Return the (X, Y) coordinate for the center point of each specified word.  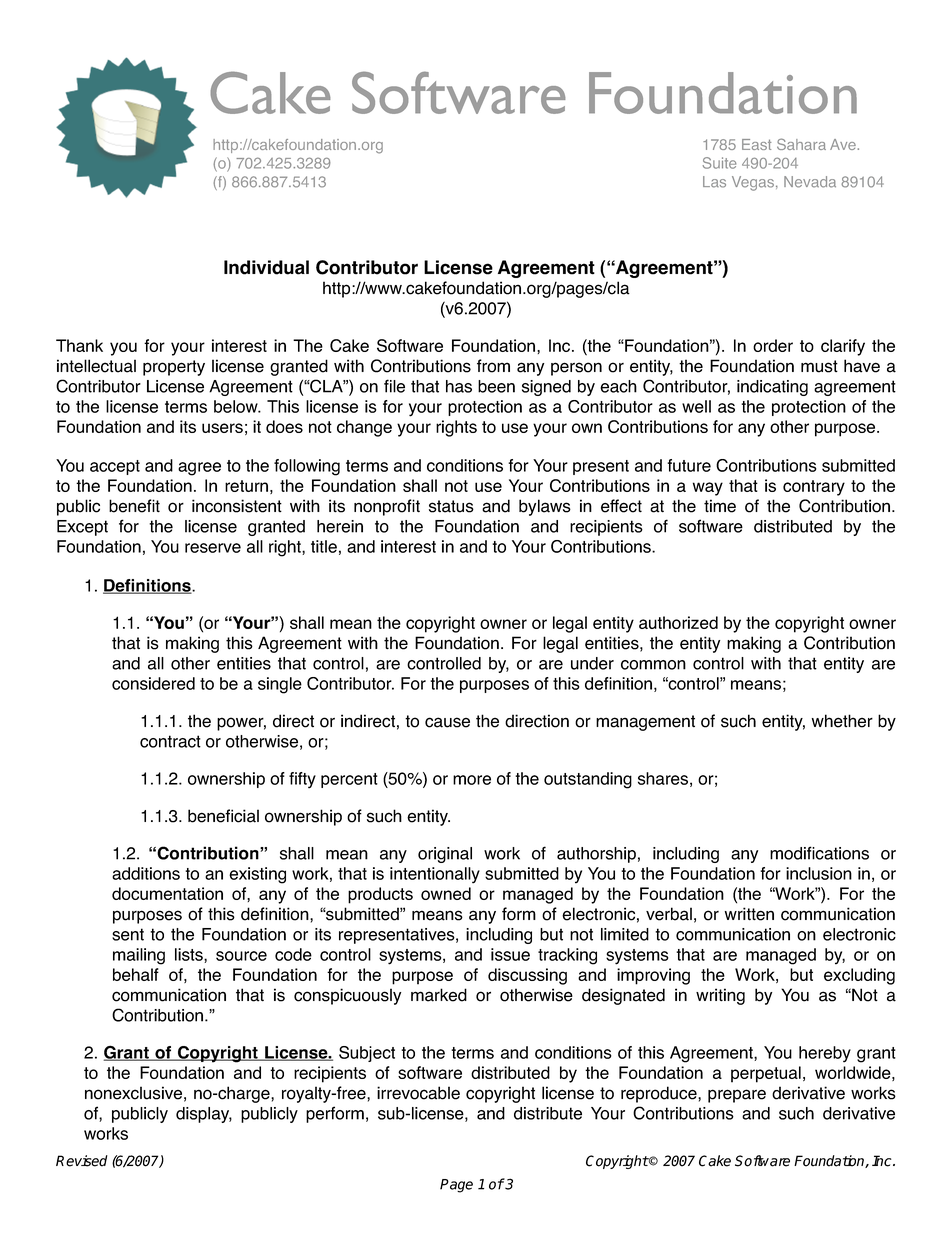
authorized (678, 622)
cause (447, 722)
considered (153, 683)
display (204, 1115)
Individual (266, 267)
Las (714, 182)
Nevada (810, 182)
